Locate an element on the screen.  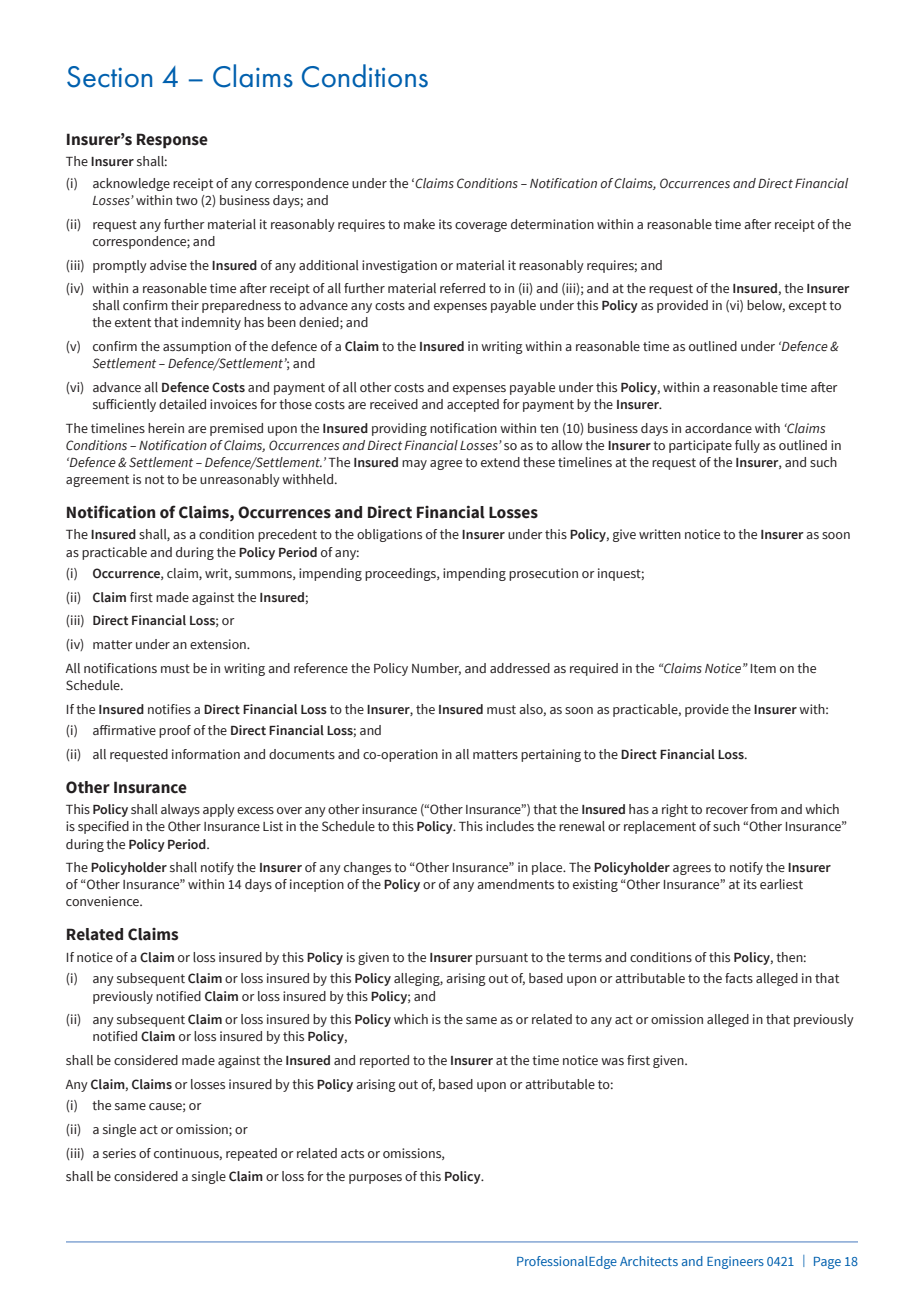
pursuant is located at coordinates (502, 959).
